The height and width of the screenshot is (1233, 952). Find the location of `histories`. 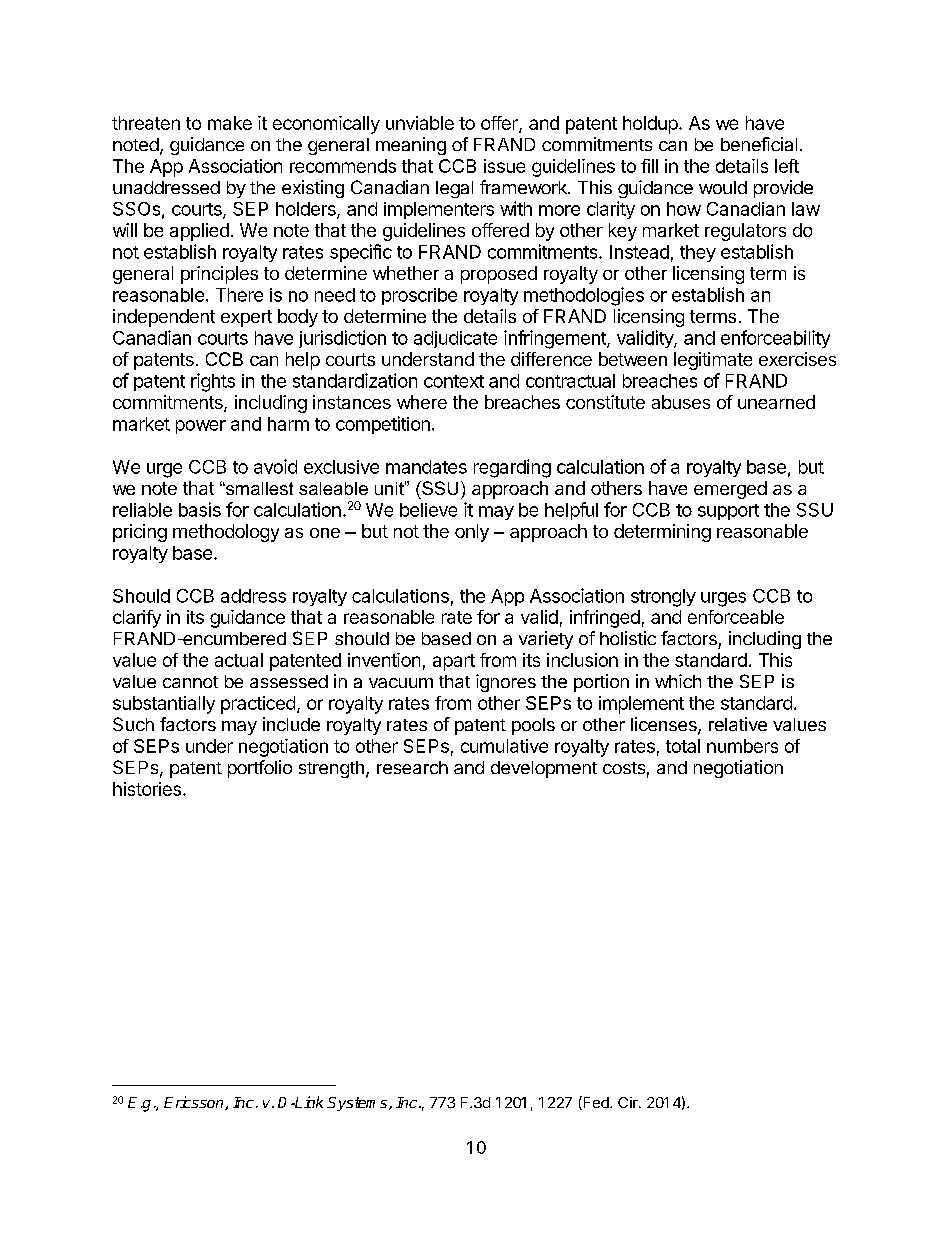

histories is located at coordinates (147, 789).
